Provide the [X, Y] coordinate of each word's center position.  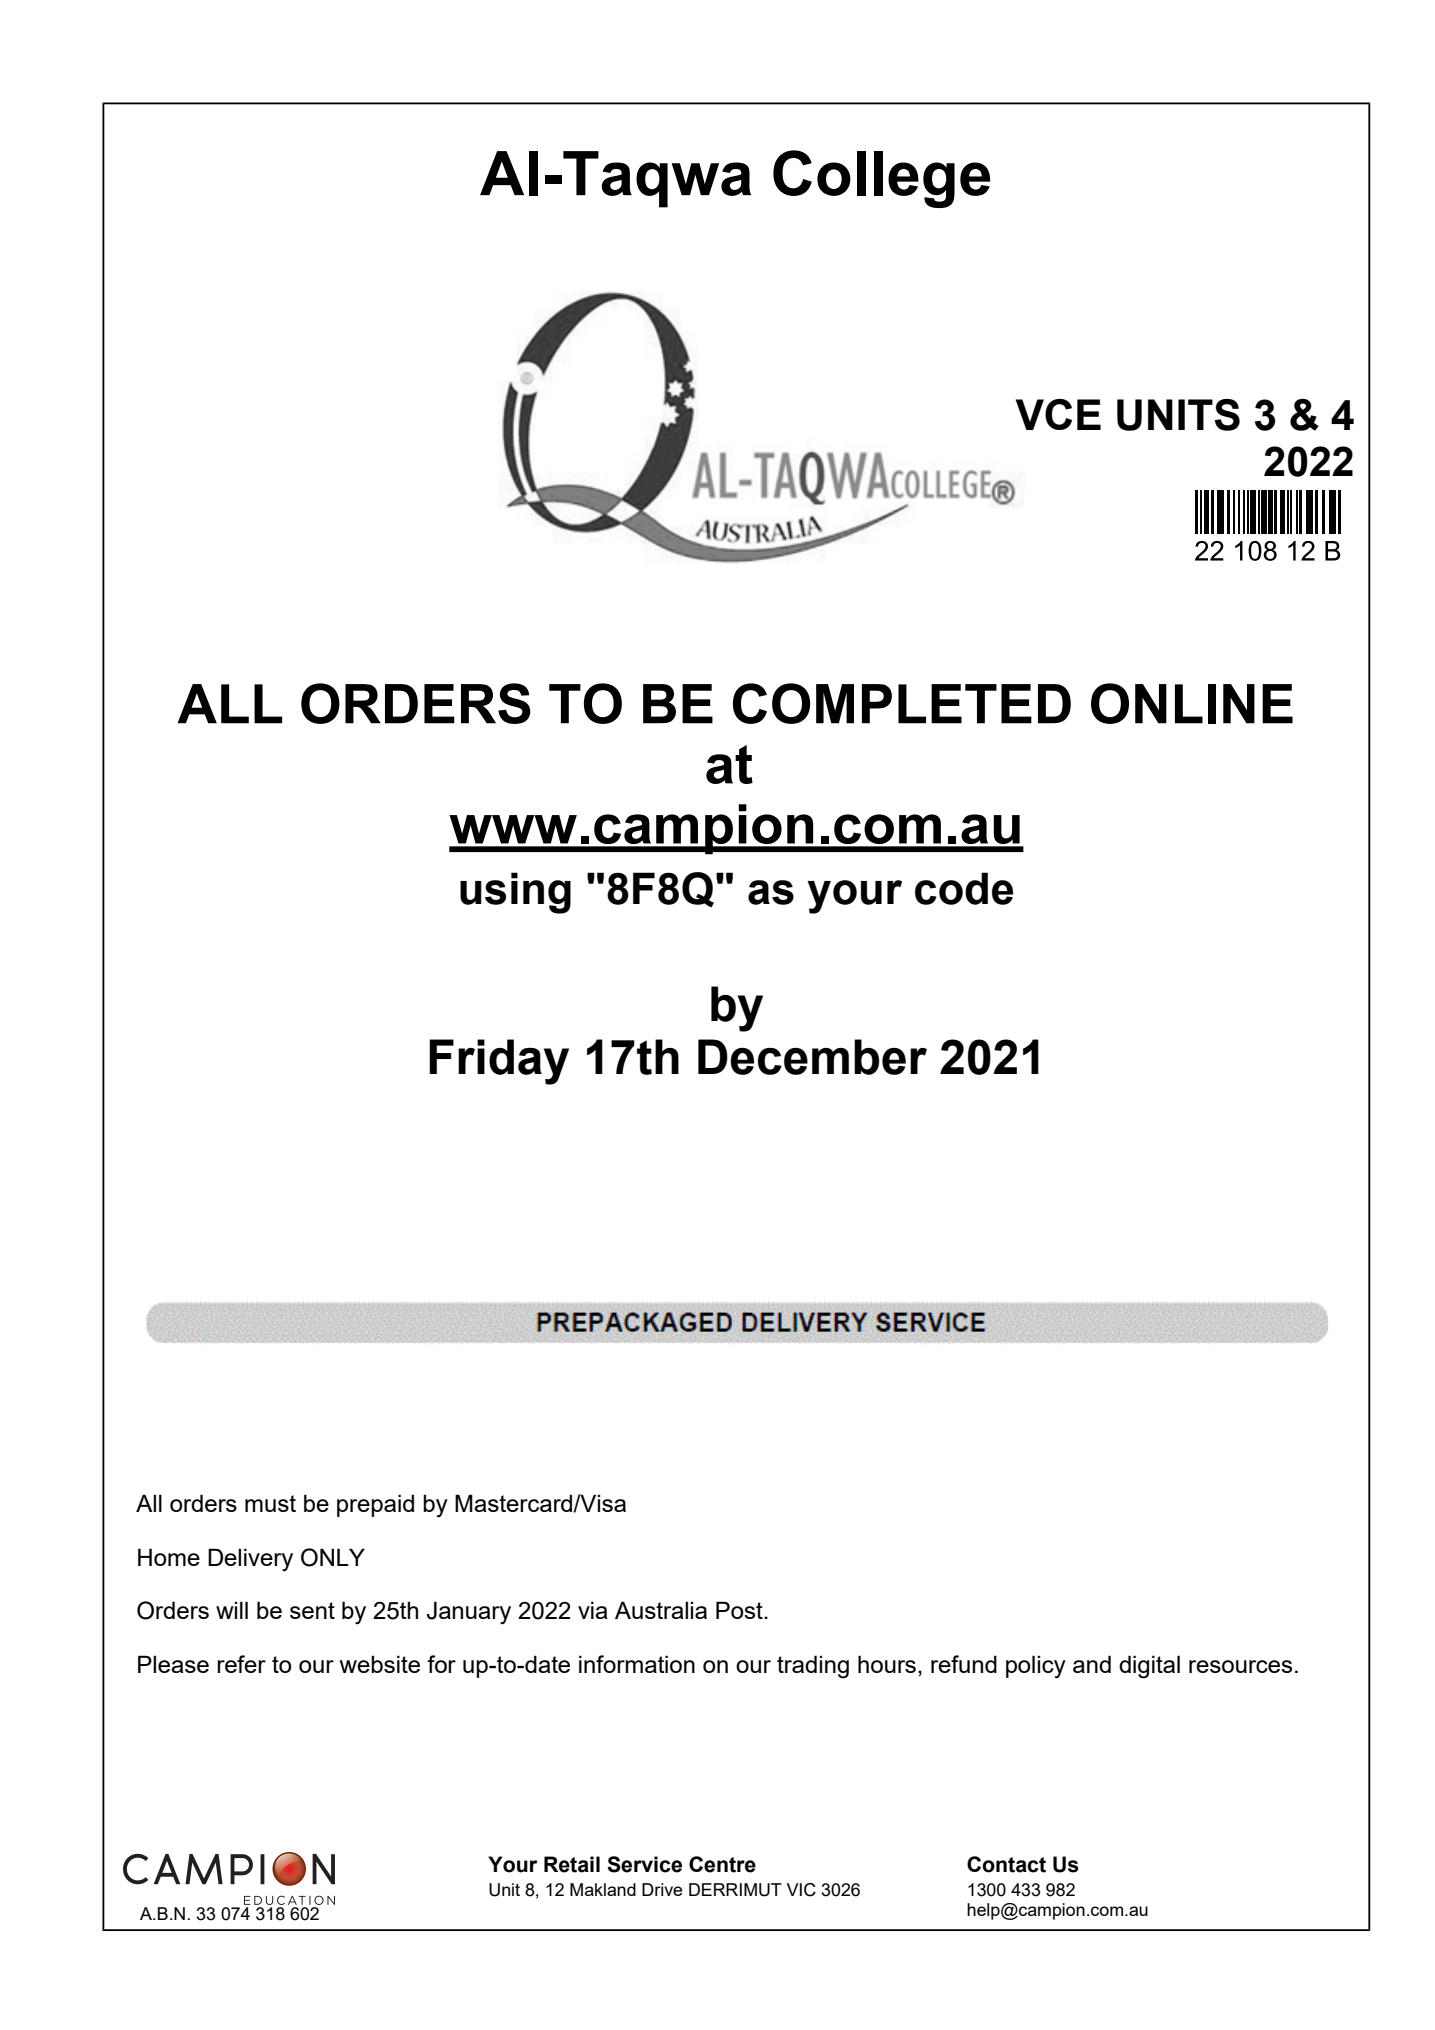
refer [241, 1664]
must [270, 1503]
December [812, 1057]
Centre [722, 1864]
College [881, 179]
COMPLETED [902, 703]
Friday [499, 1062]
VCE [1058, 414]
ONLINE [1192, 703]
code [964, 888]
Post [740, 1610]
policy [1036, 1667]
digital [1149, 1667]
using [515, 893]
